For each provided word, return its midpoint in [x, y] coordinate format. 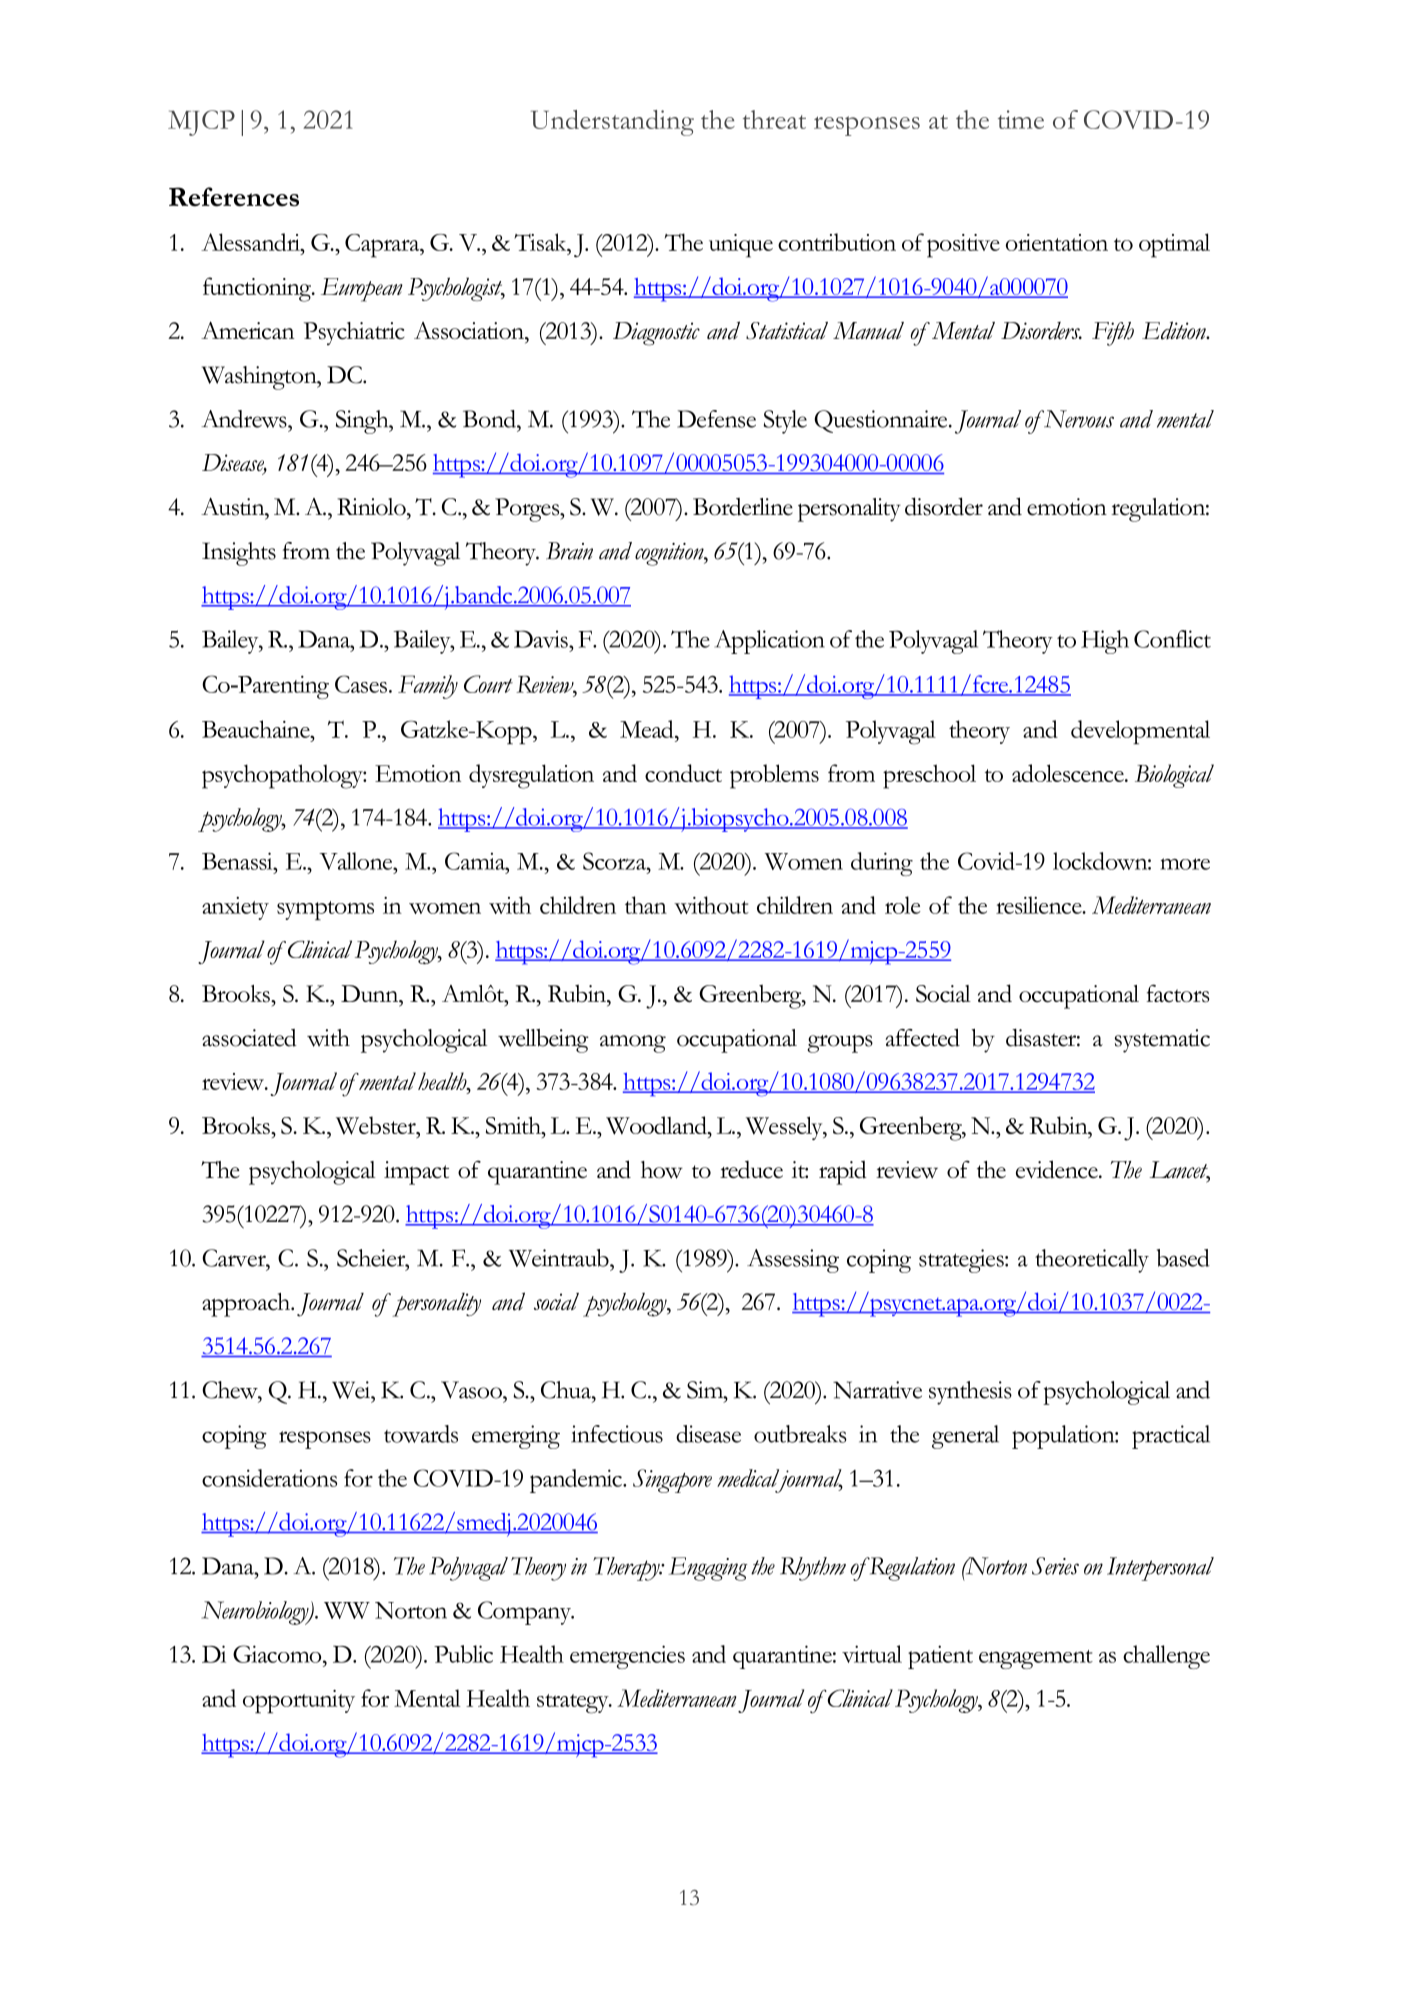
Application [770, 642]
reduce [751, 1169]
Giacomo [278, 1654]
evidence [1058, 1169]
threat [774, 119]
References [234, 197]
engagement [1036, 1659]
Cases [361, 684]
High [1105, 642]
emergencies [627, 1657]
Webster [377, 1125]
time [1021, 119]
